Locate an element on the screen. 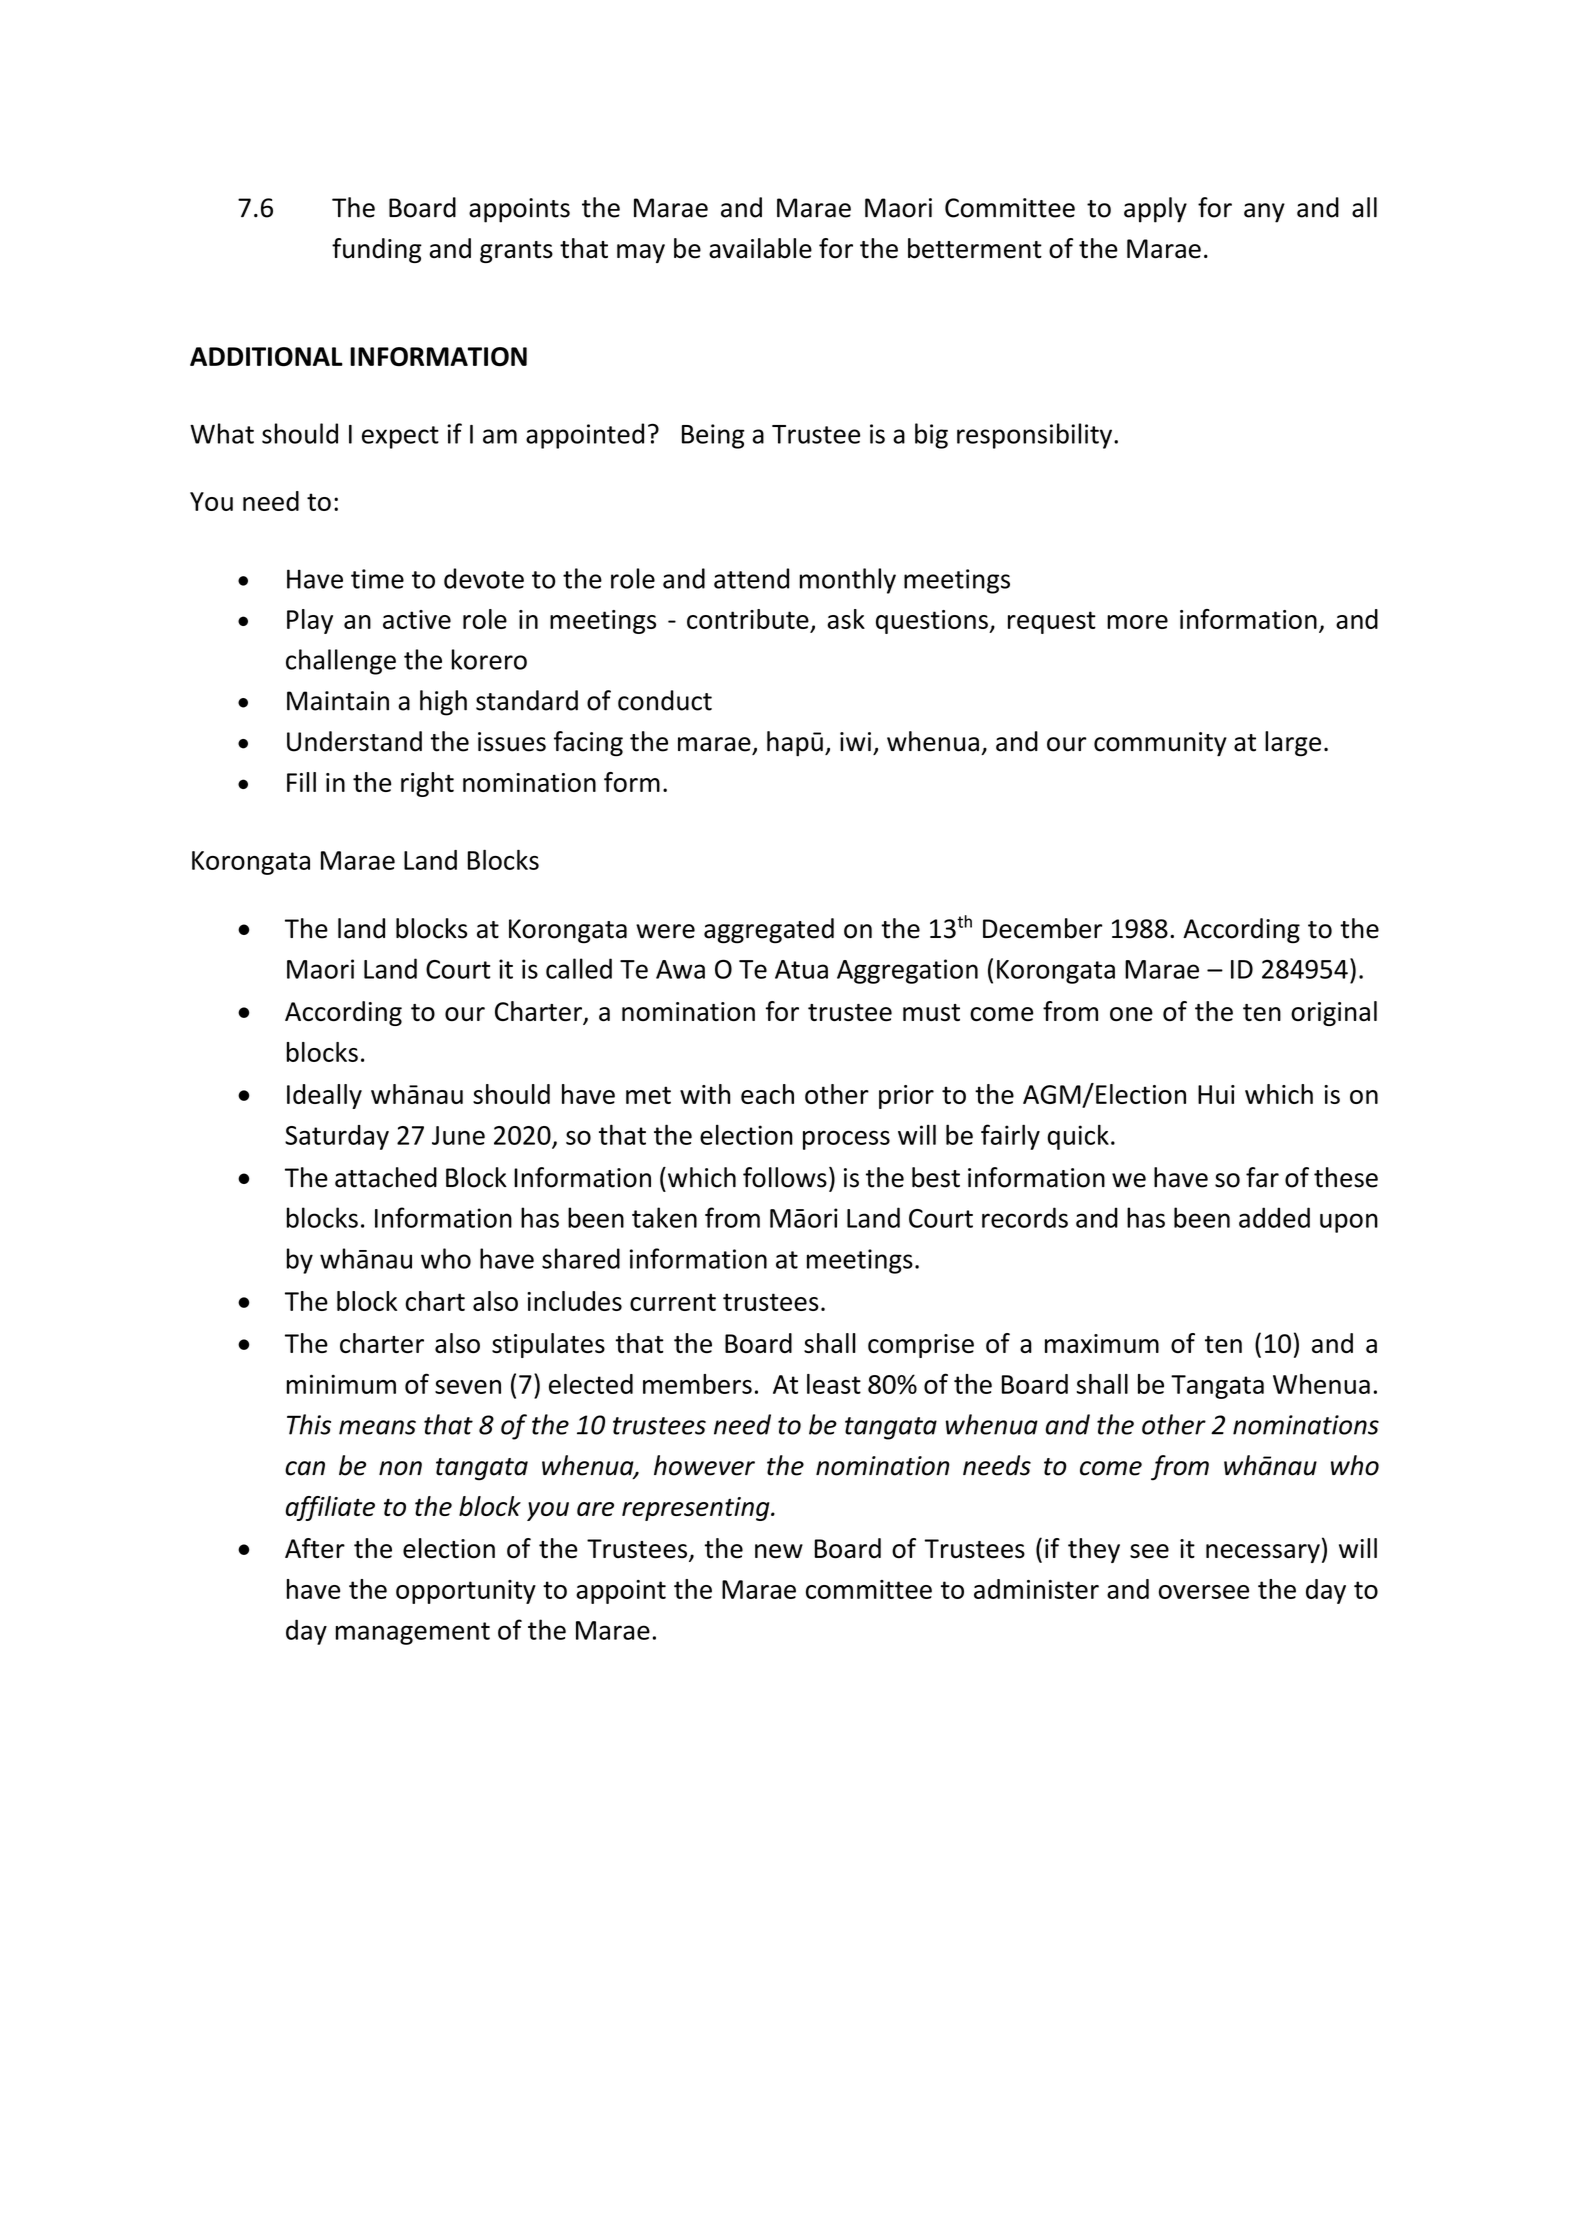  iwi is located at coordinates (855, 741).
